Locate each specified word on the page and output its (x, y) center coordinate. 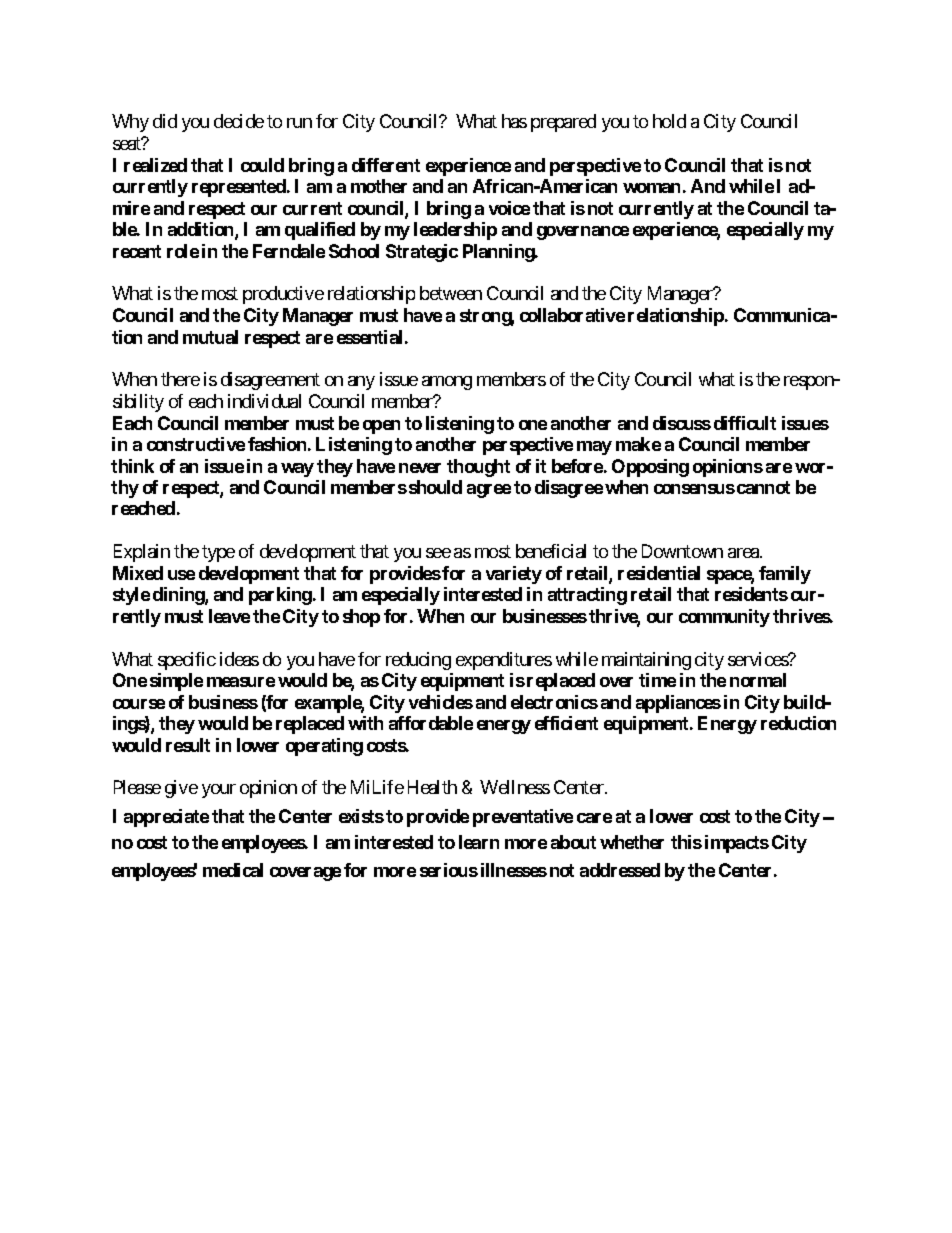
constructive (196, 444)
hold (669, 121)
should (435, 487)
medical (233, 870)
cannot (763, 487)
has (514, 121)
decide (239, 121)
